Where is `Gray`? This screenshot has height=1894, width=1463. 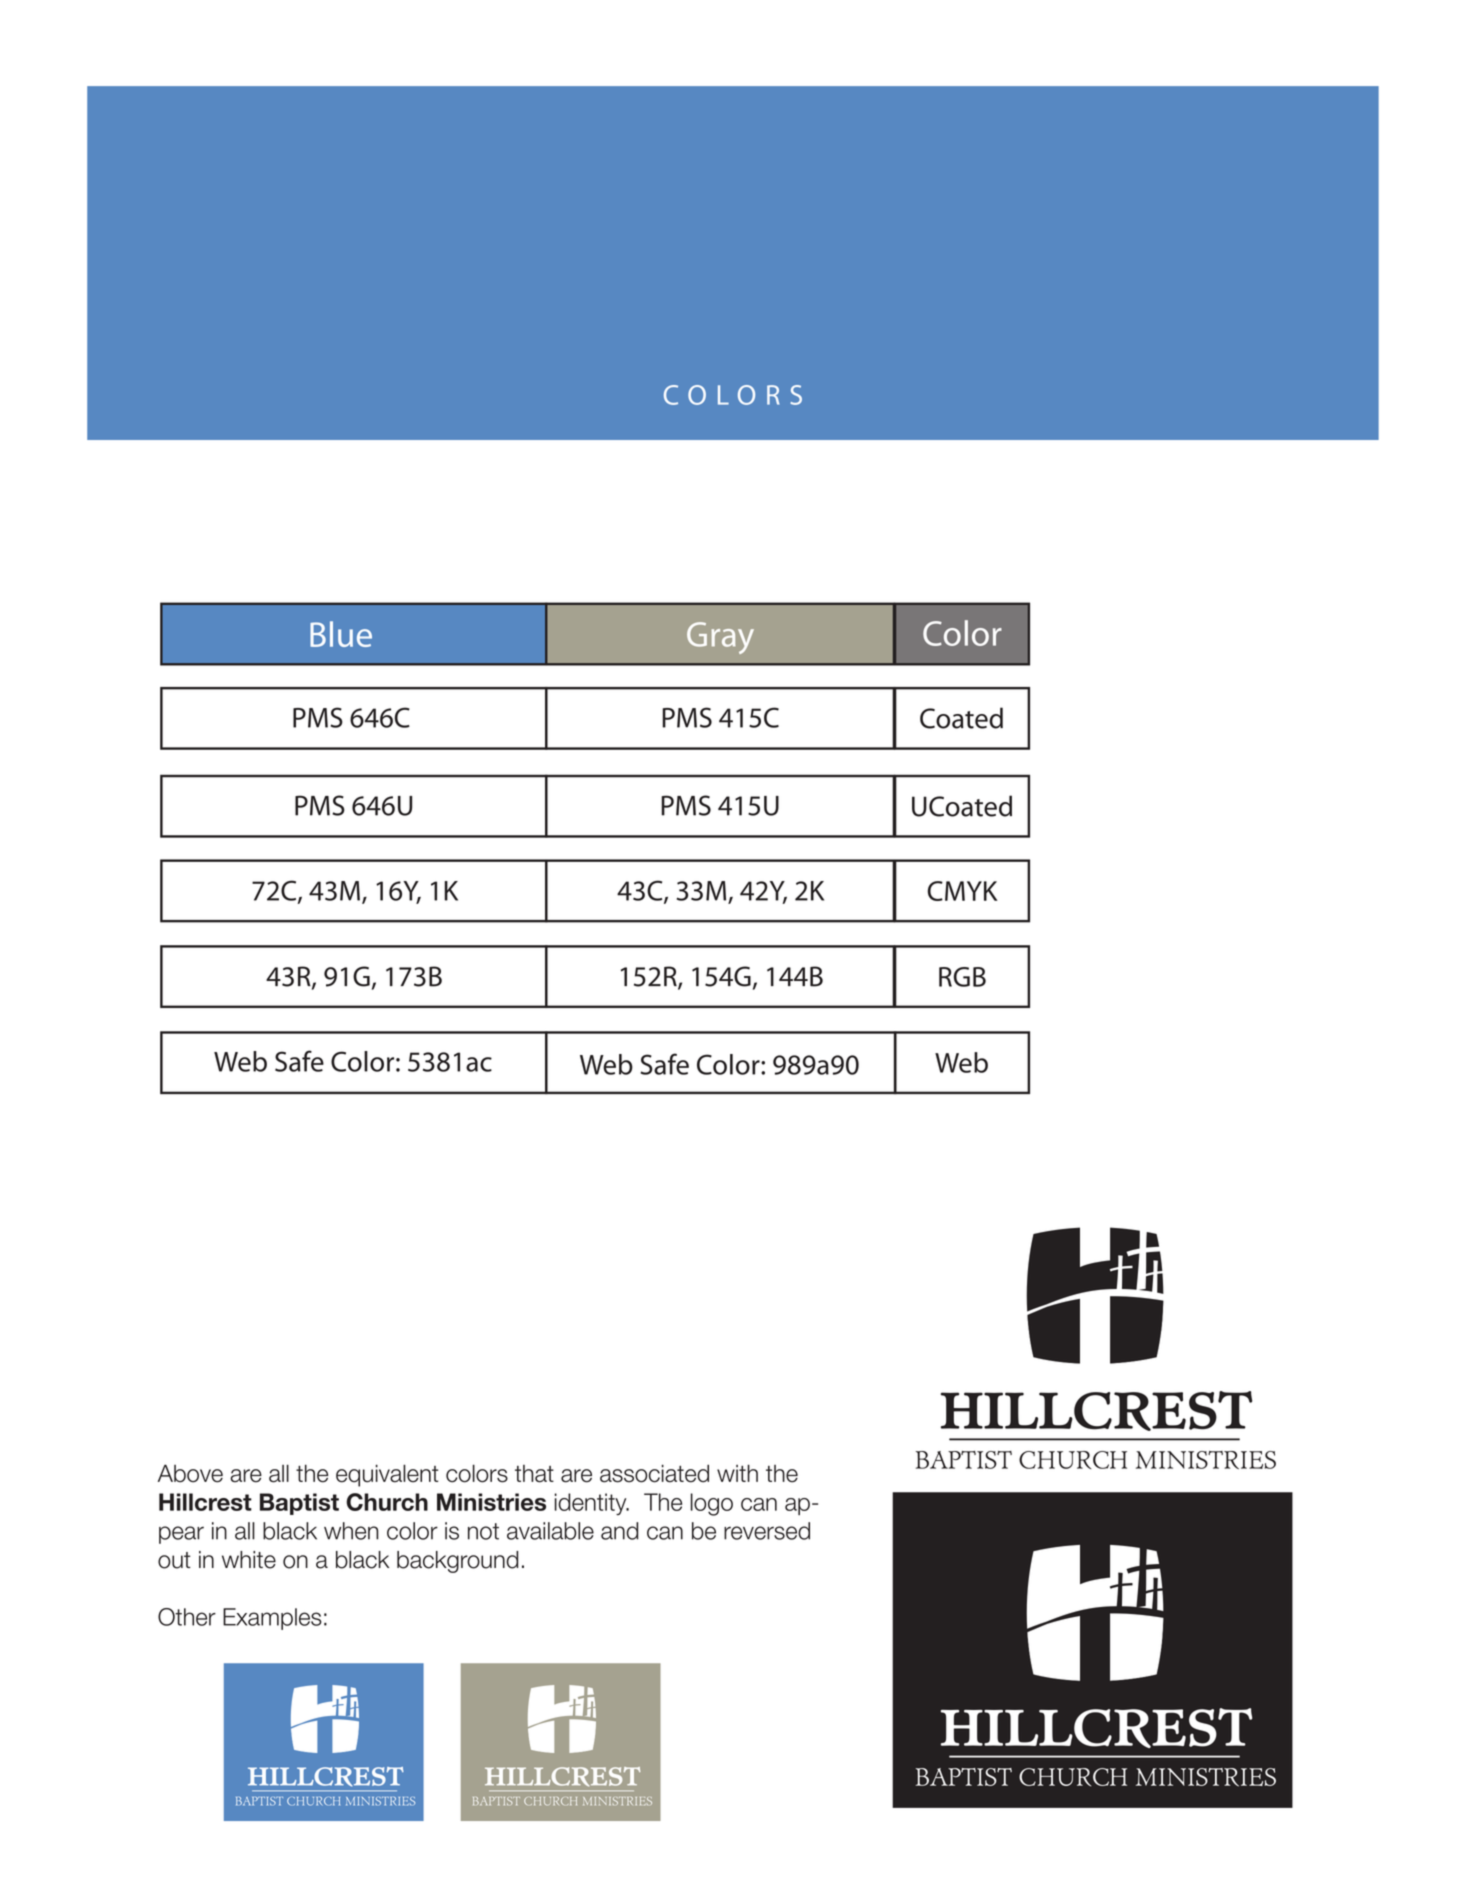
Gray is located at coordinates (720, 638).
